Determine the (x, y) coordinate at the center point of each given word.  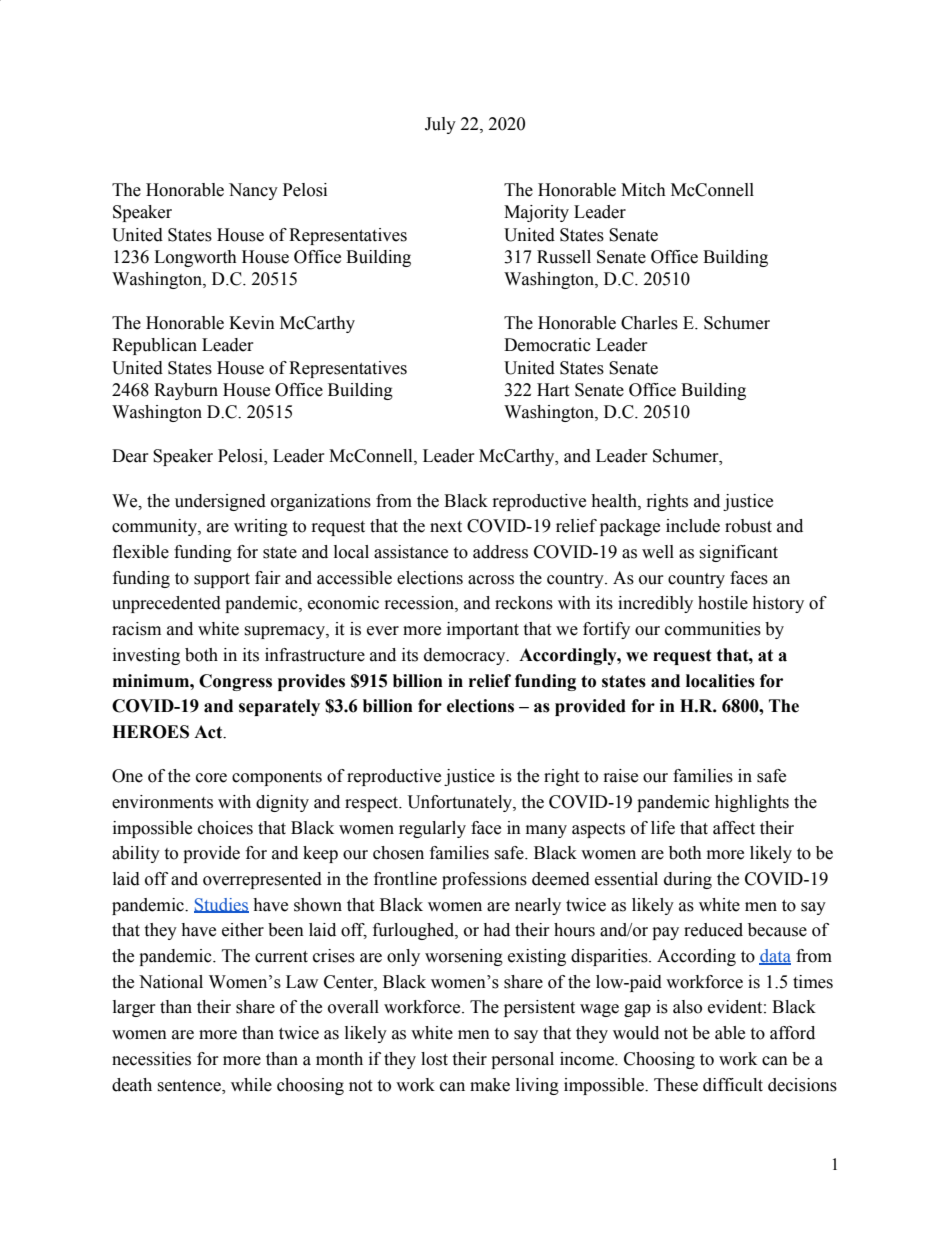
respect (373, 804)
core (211, 778)
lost (434, 1059)
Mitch (643, 190)
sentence (190, 1086)
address (500, 552)
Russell (564, 257)
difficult (733, 1085)
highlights (752, 803)
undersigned (220, 502)
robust (748, 526)
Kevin (252, 323)
